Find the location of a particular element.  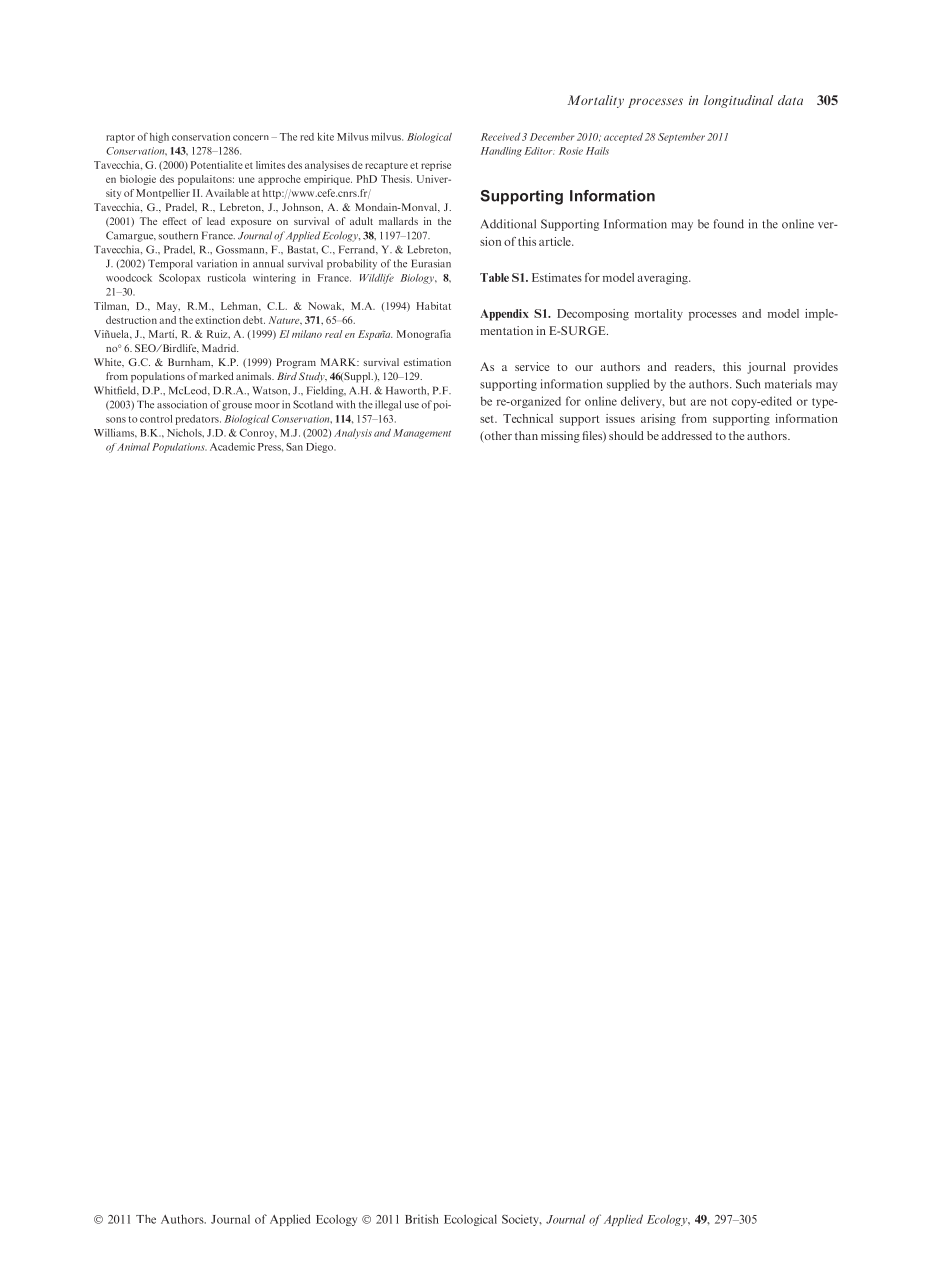

longitudinal is located at coordinates (738, 101).
